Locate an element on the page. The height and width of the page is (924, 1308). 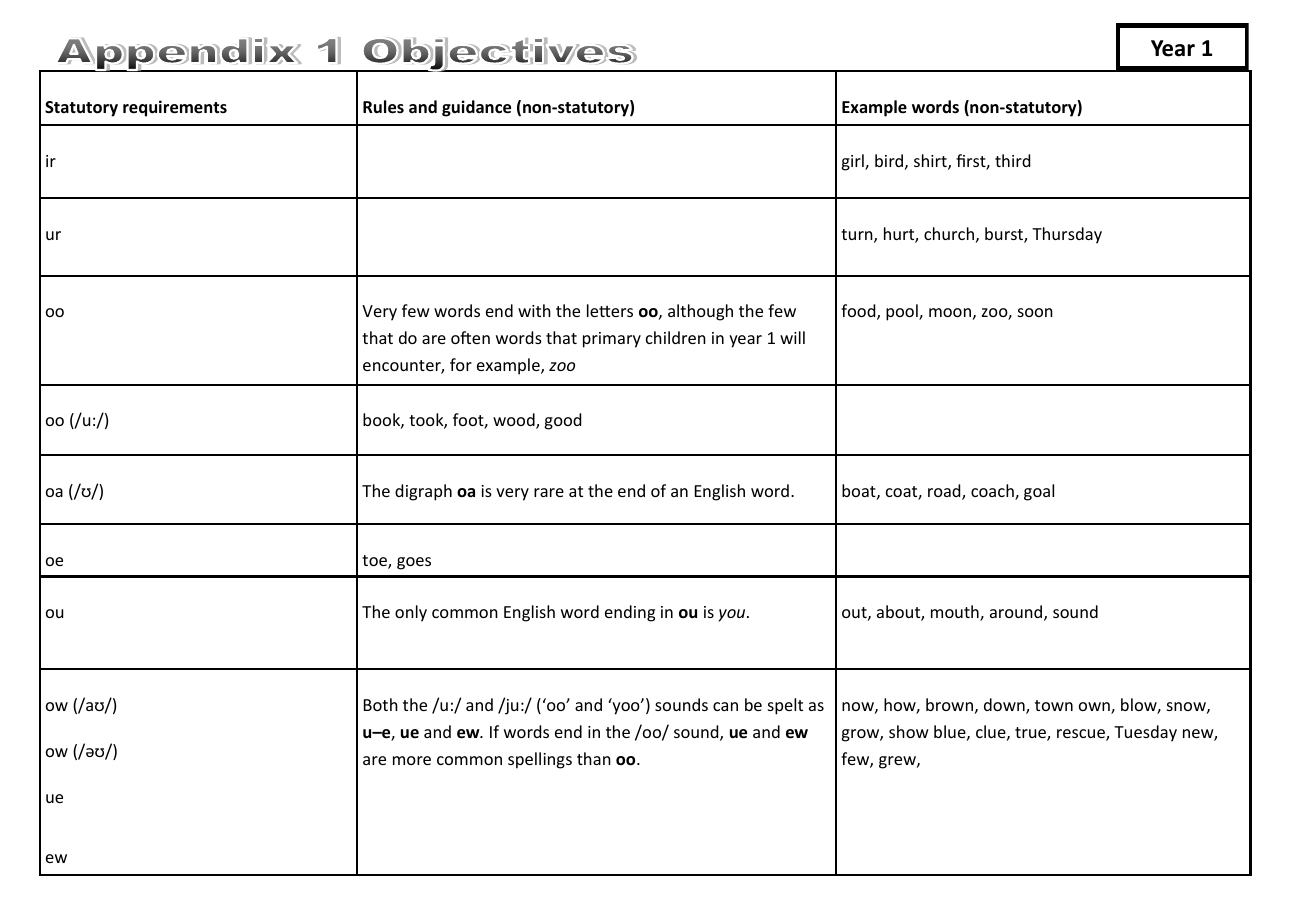
Rules is located at coordinates (383, 107).
